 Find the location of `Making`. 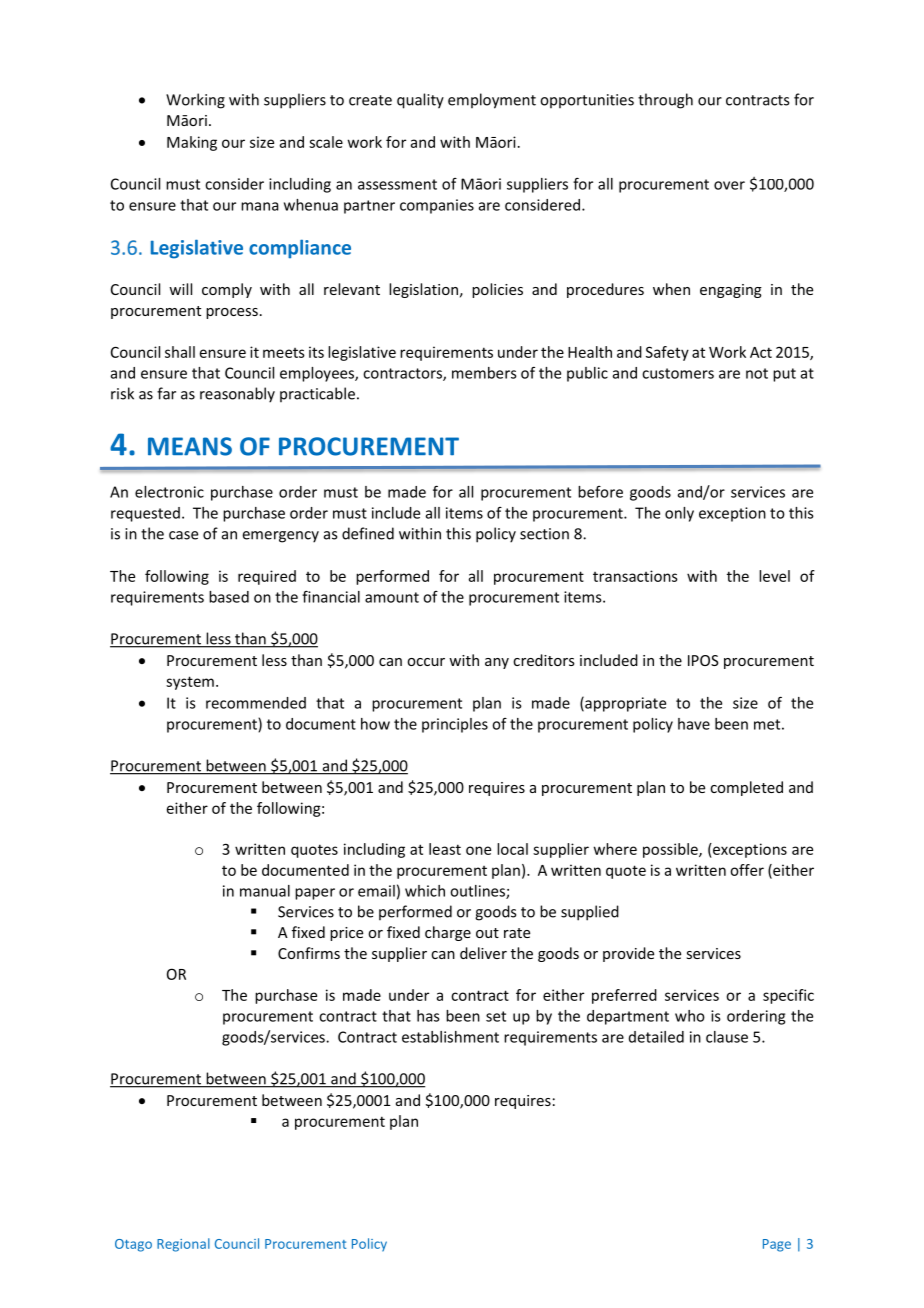

Making is located at coordinates (192, 143).
